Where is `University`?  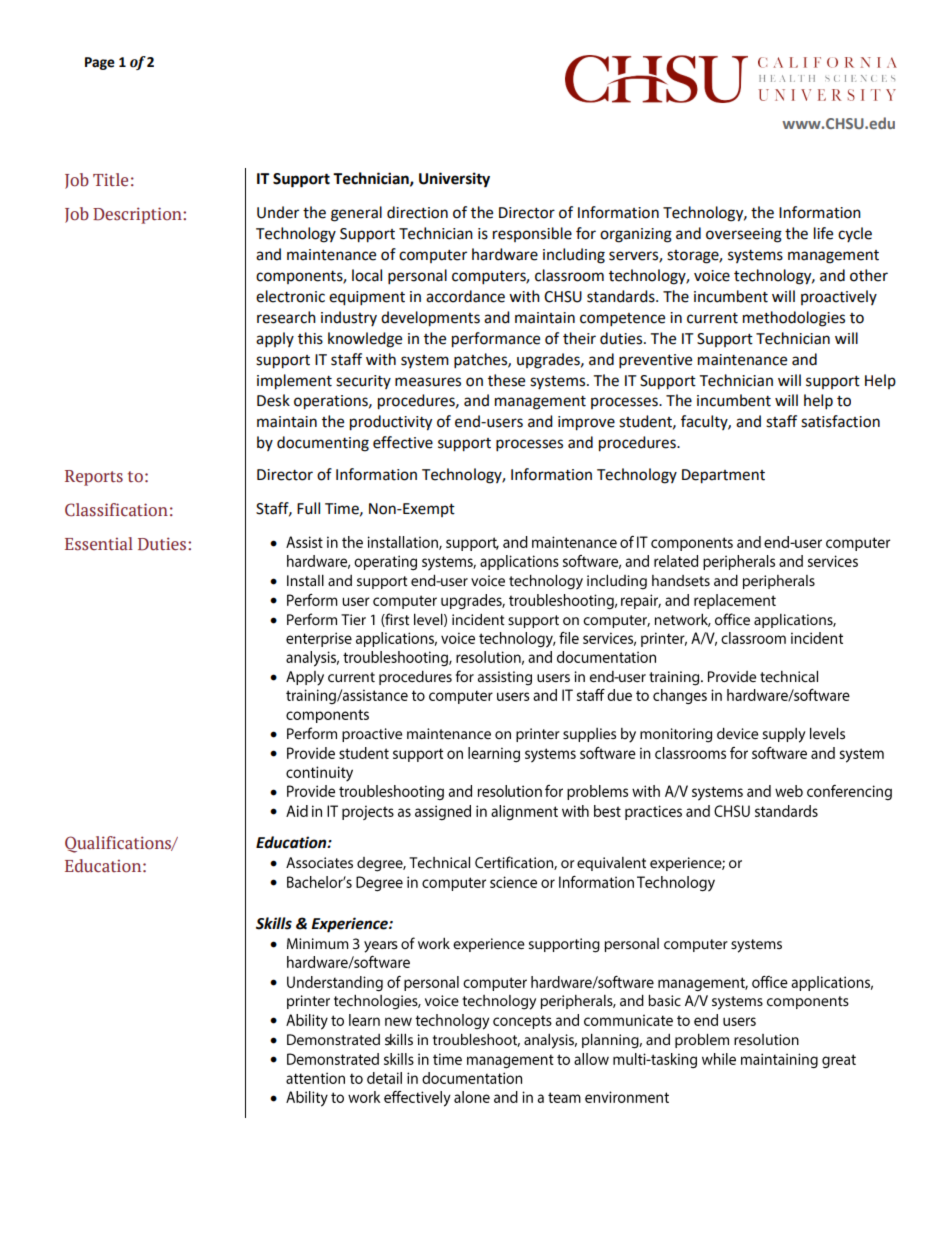
University is located at coordinates (454, 180).
